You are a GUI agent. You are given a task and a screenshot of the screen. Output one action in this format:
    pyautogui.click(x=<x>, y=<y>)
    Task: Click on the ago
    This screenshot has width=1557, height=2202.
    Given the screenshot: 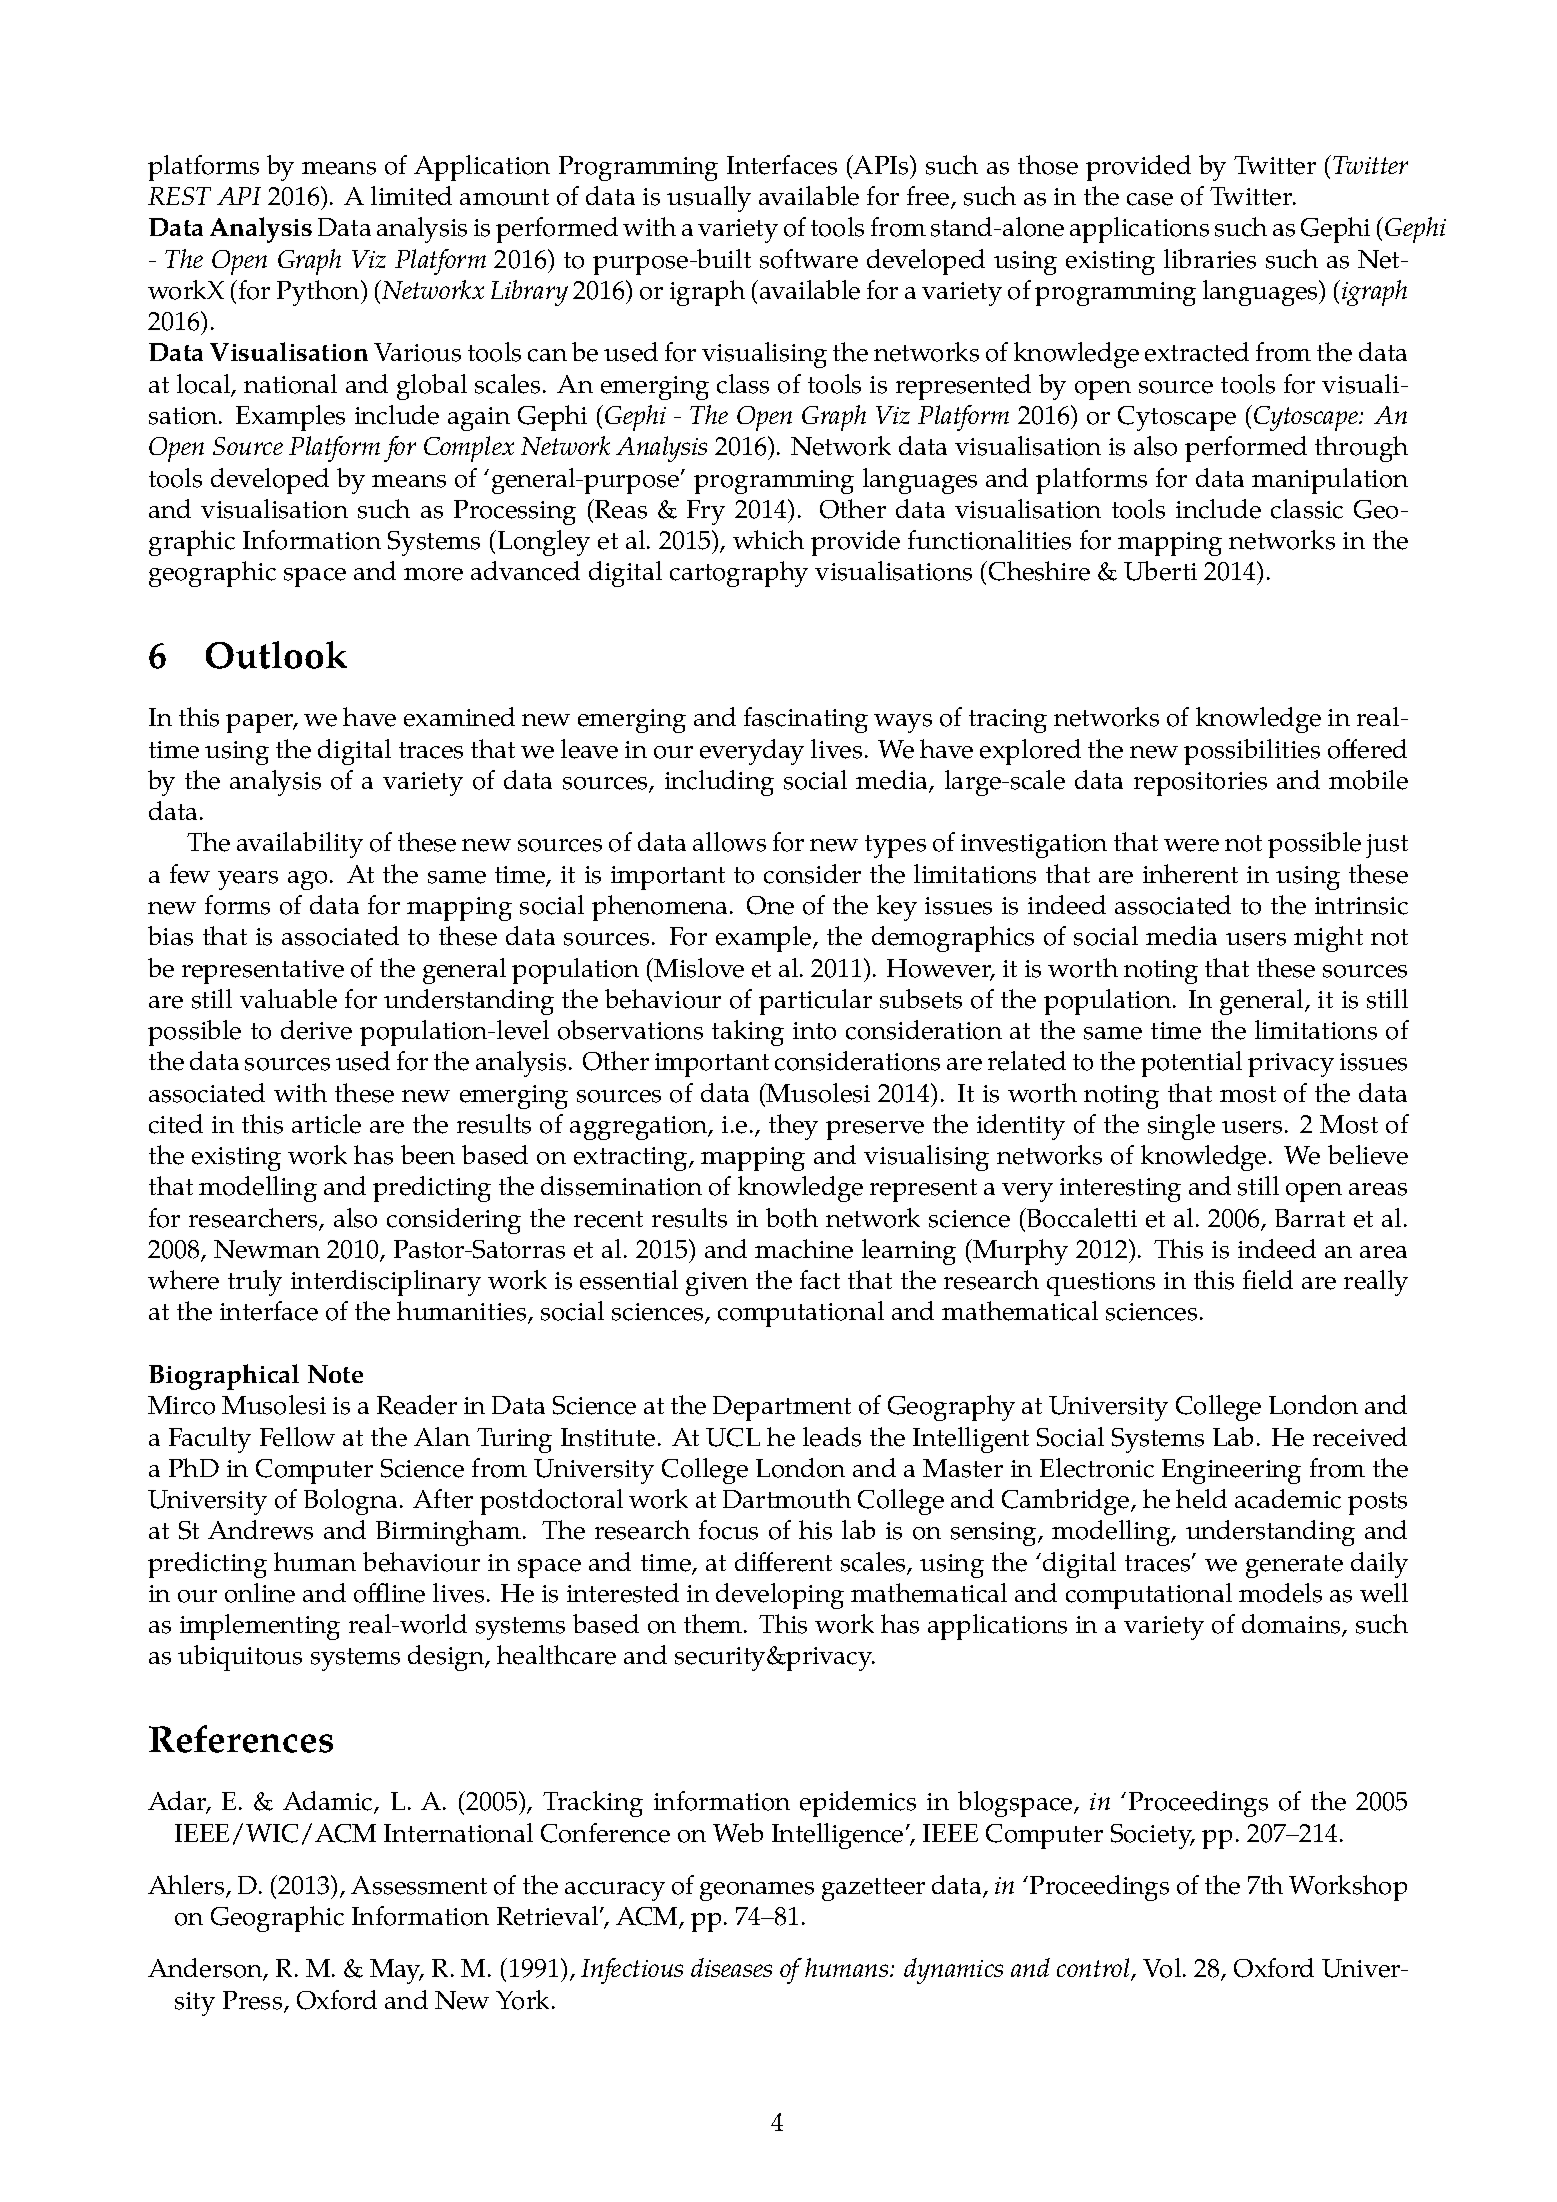 What is the action you would take?
    pyautogui.click(x=307, y=880)
